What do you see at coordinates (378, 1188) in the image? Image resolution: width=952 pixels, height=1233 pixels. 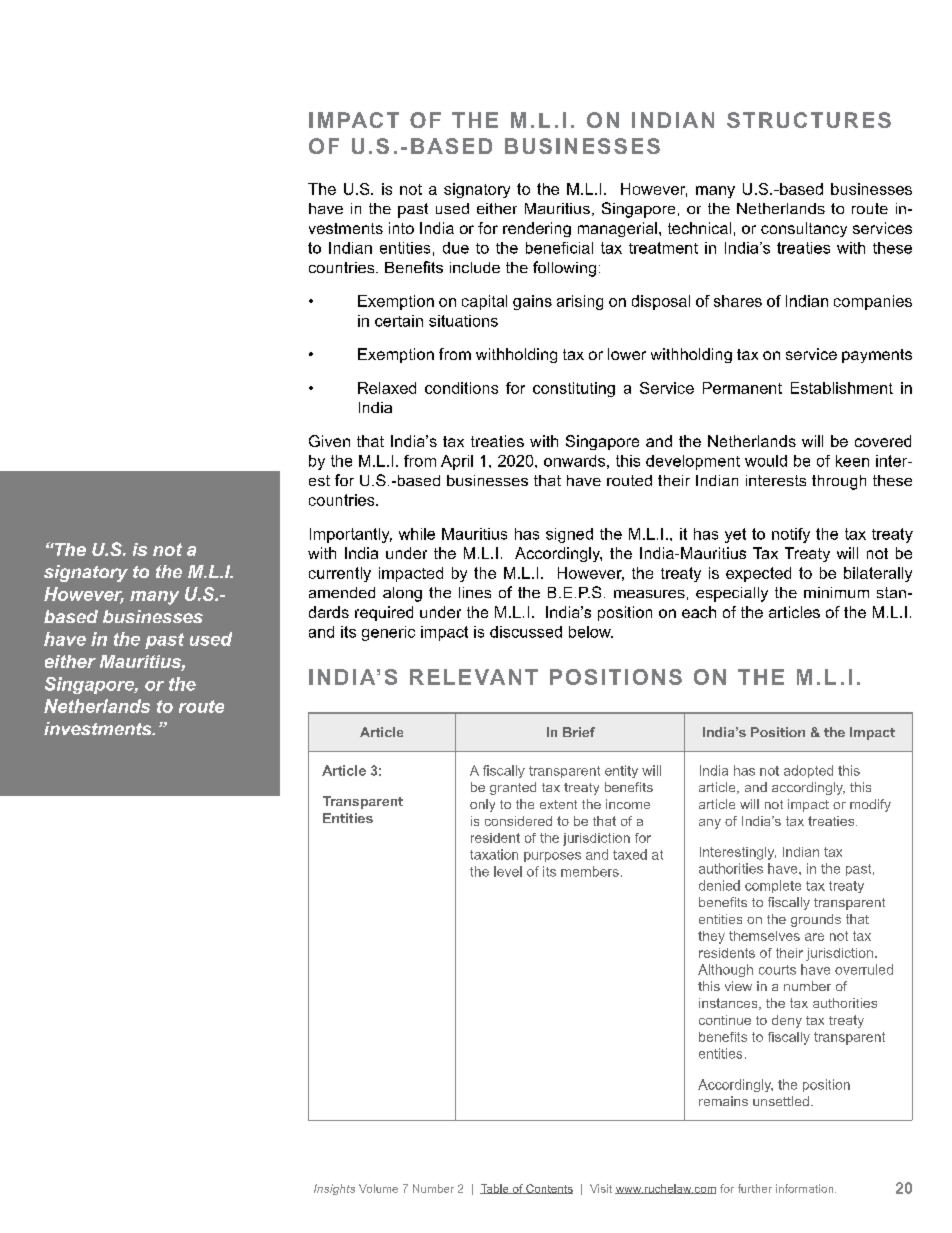 I see `Volume` at bounding box center [378, 1188].
